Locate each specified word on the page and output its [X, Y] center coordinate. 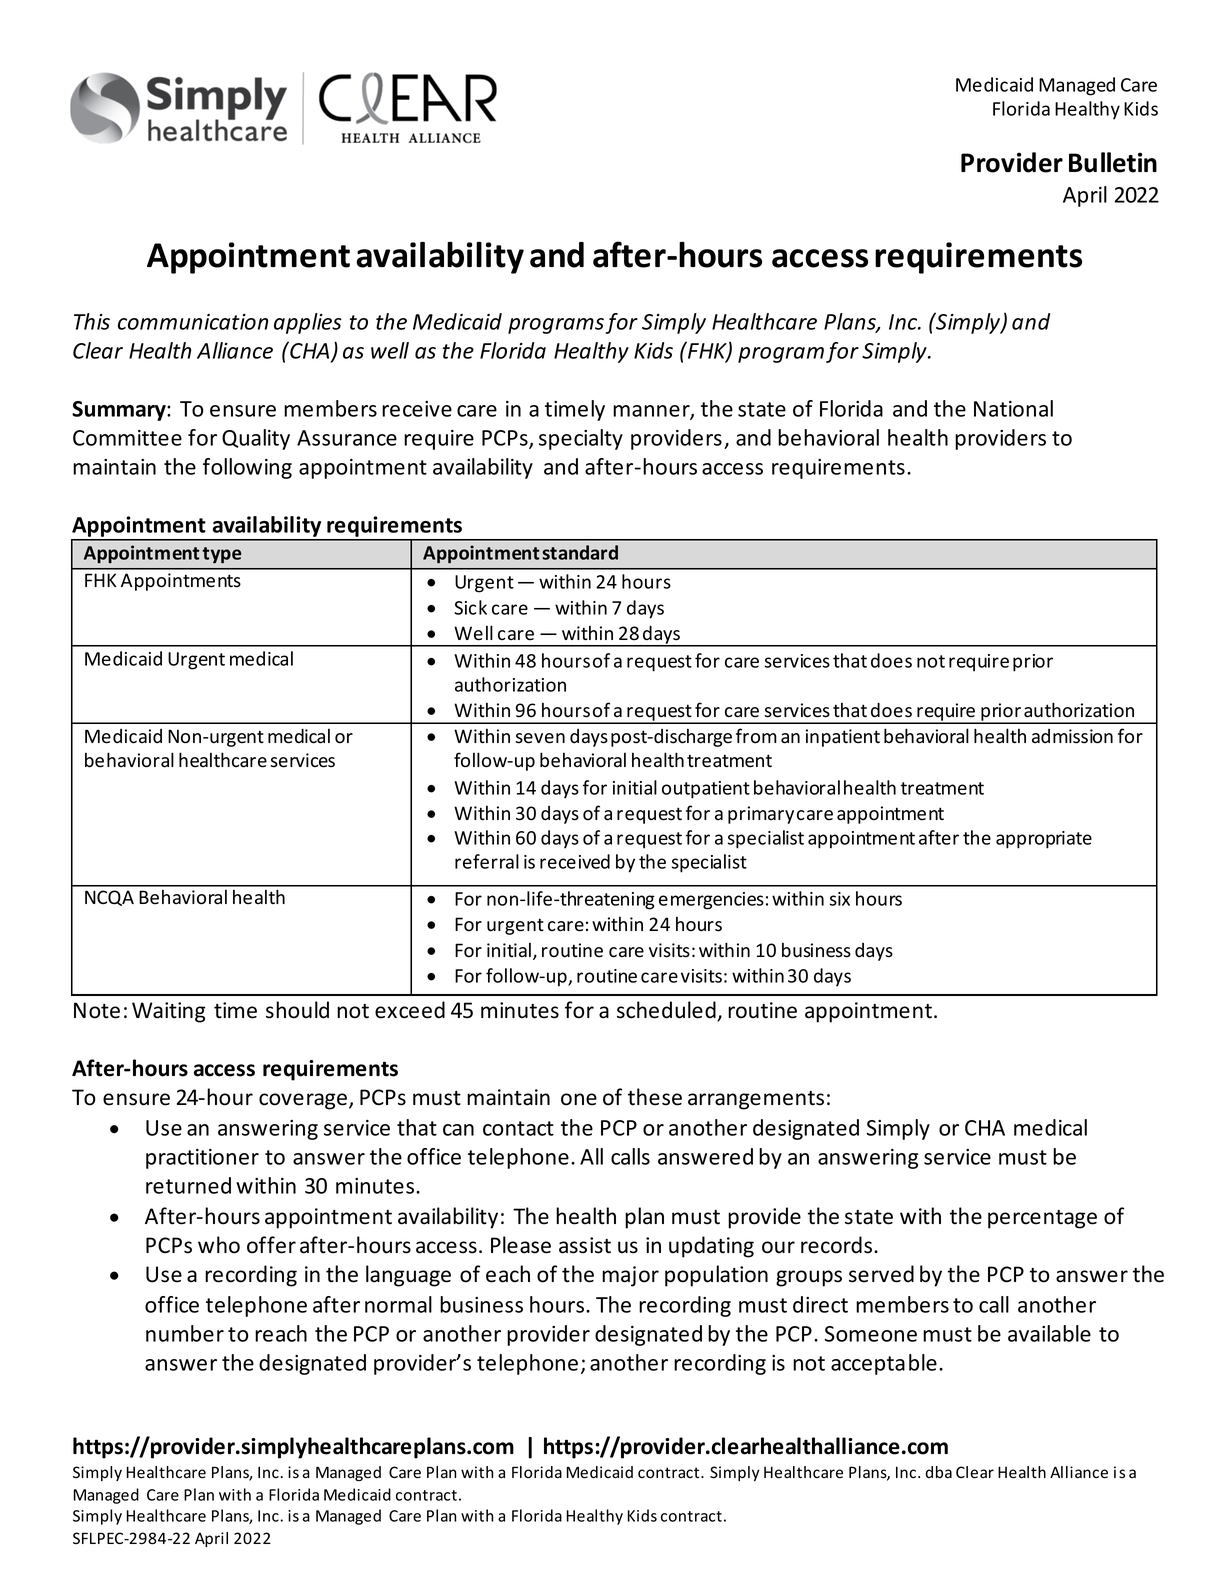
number [185, 1333]
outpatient [706, 790]
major [630, 1276]
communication [193, 322]
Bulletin [1113, 162]
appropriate [1044, 840]
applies [308, 323]
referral [487, 861]
